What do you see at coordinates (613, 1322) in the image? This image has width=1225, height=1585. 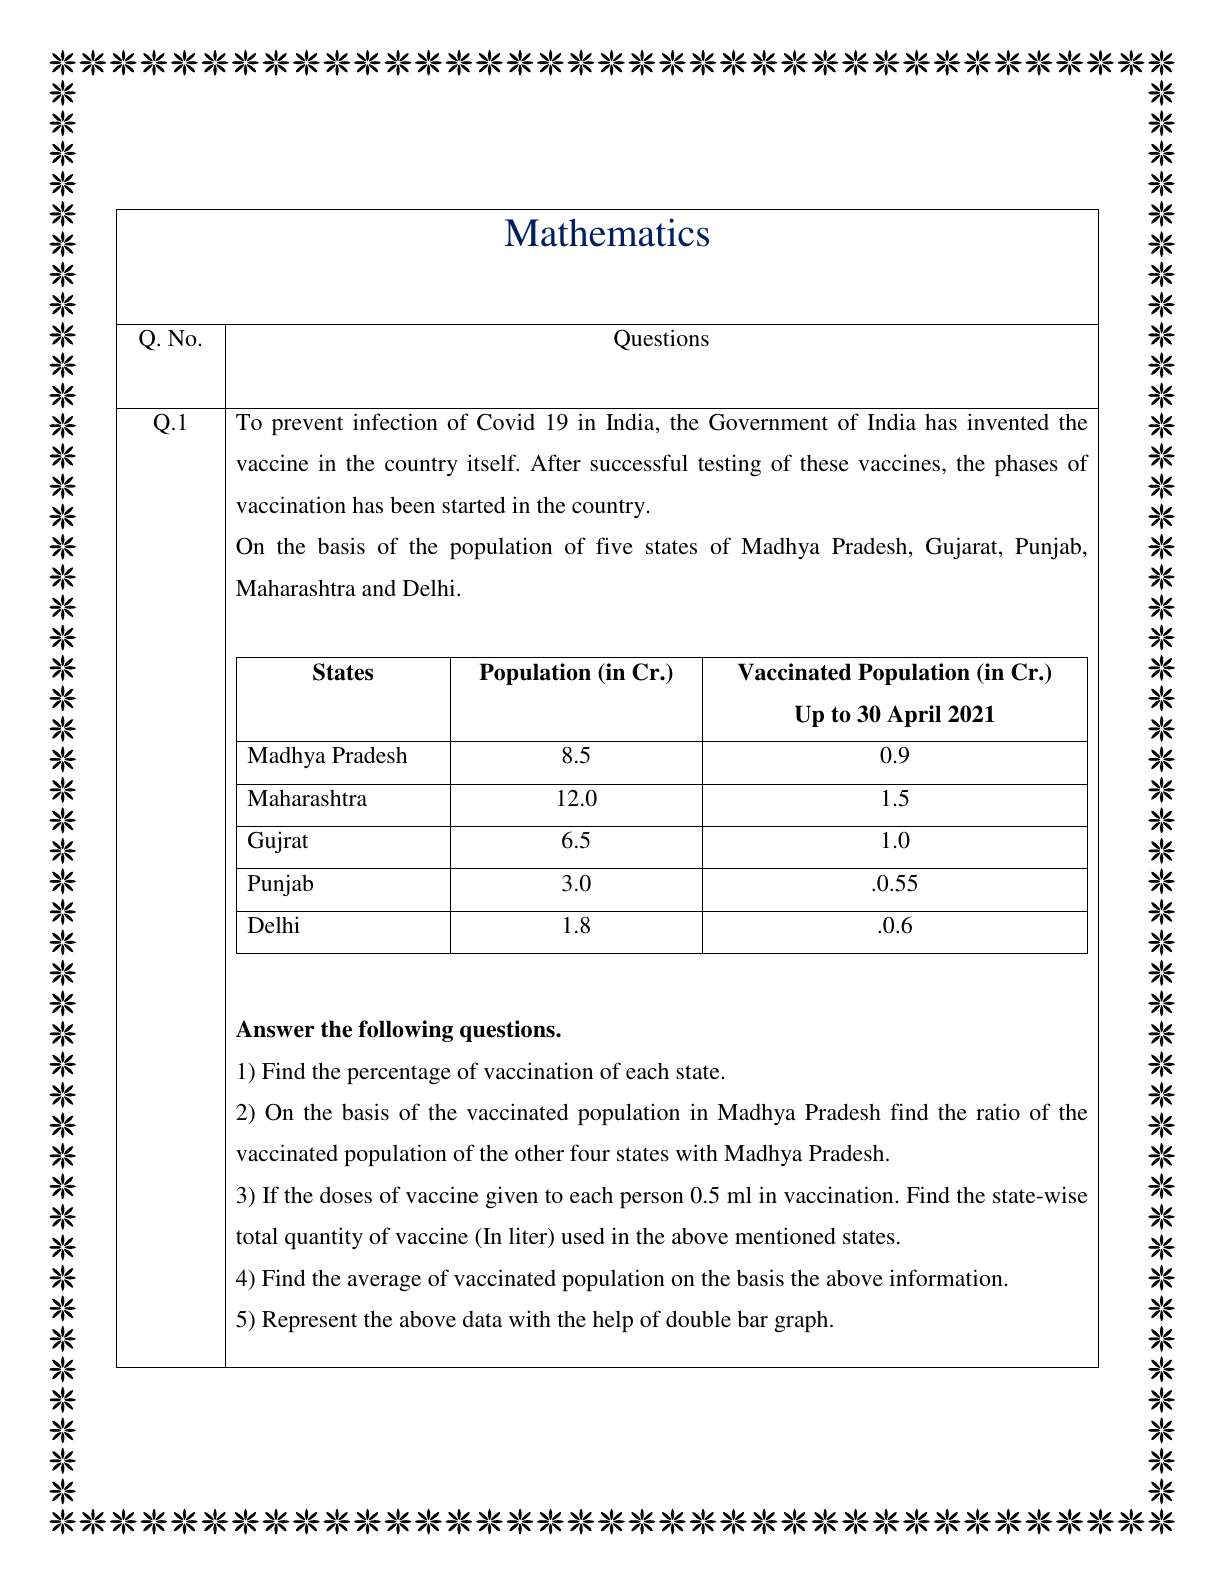 I see `help` at bounding box center [613, 1322].
